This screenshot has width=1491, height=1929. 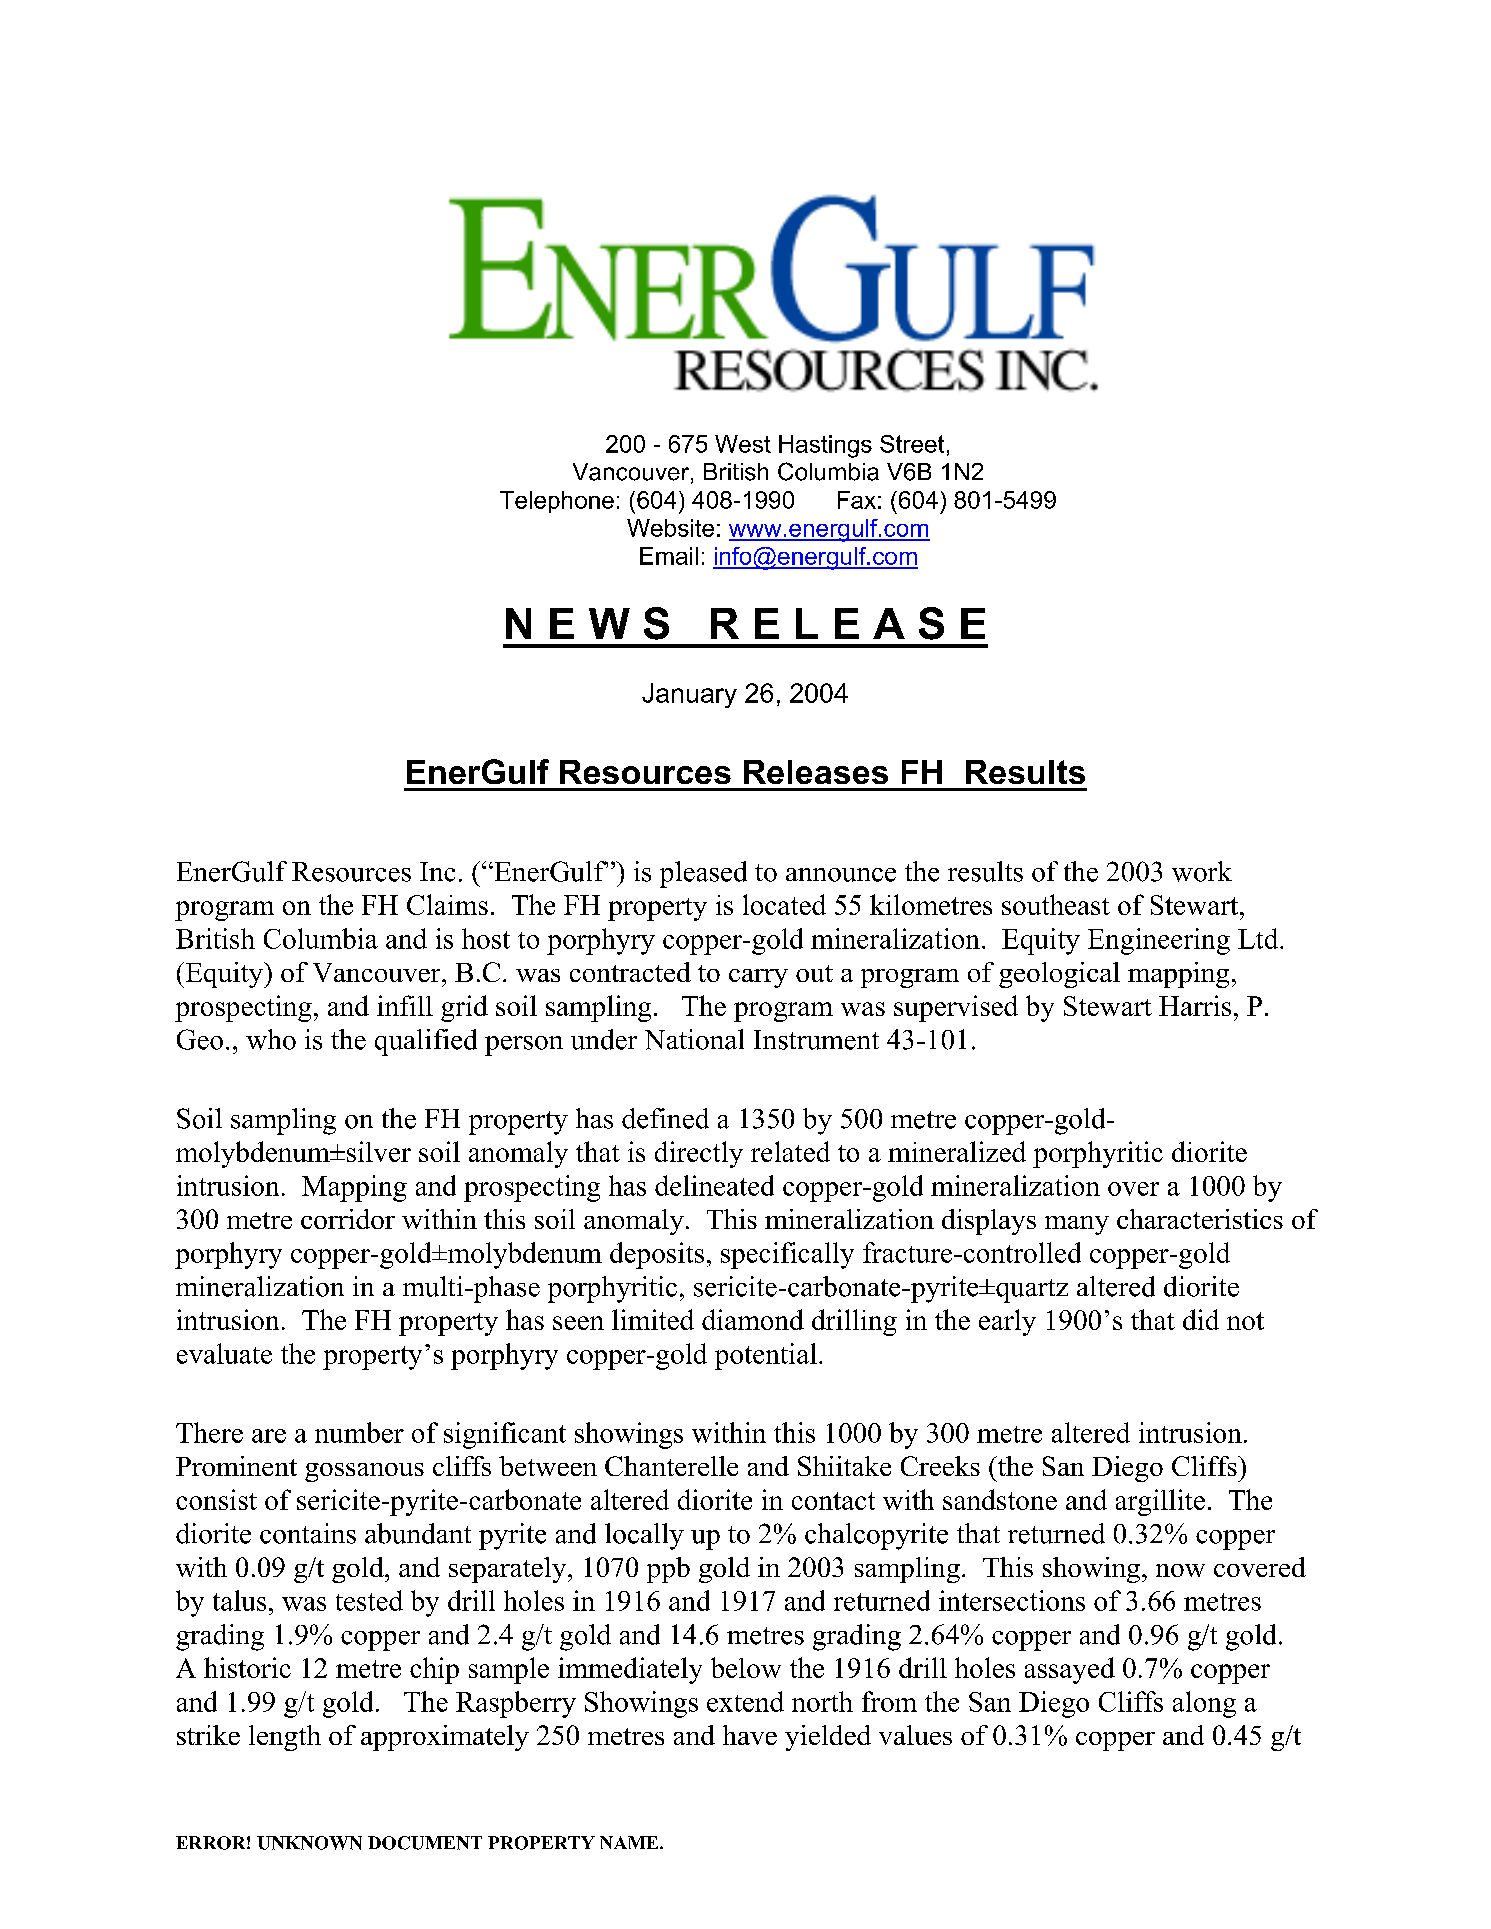 I want to click on have, so click(x=750, y=1735).
